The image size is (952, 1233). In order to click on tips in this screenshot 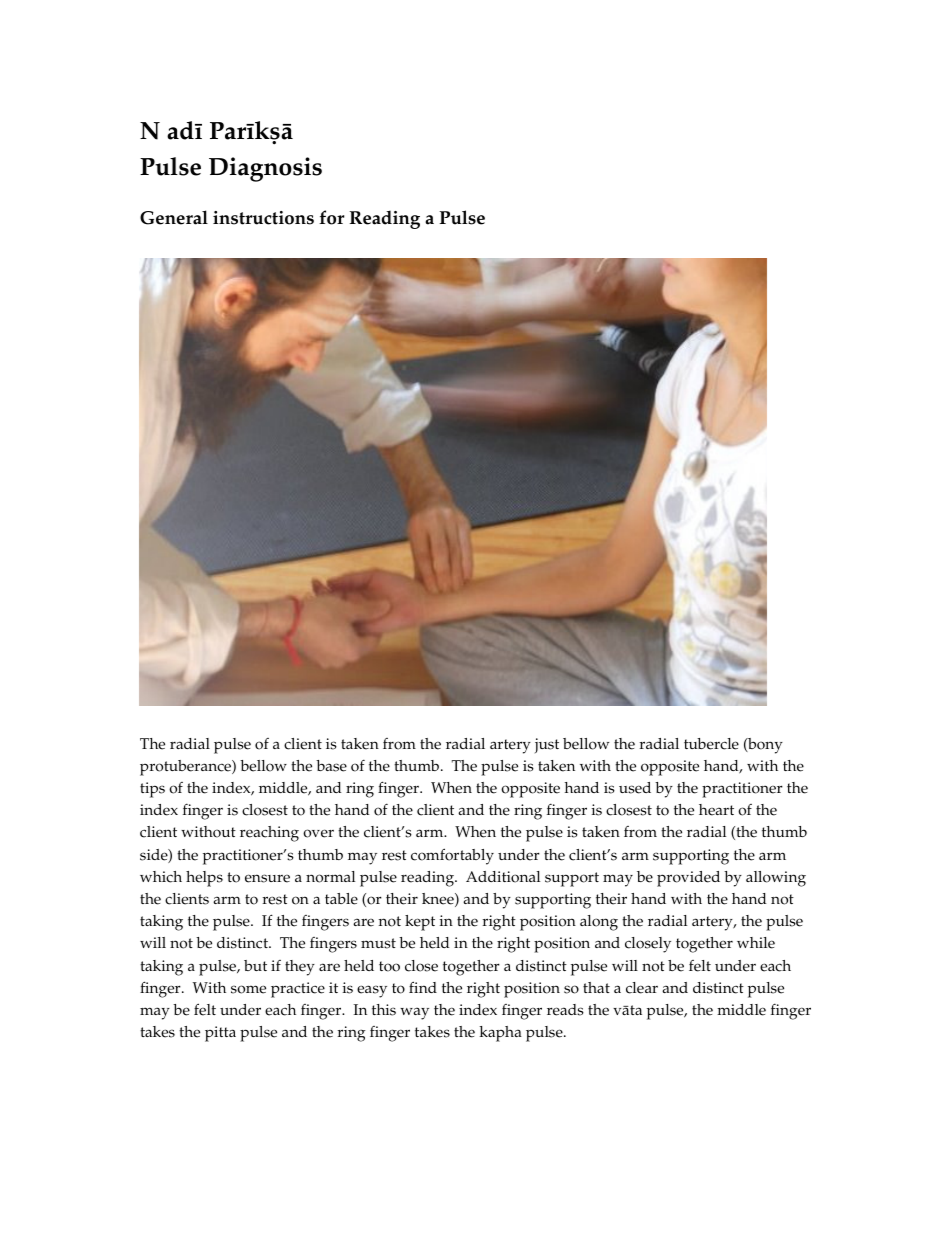, I will do `click(152, 790)`.
